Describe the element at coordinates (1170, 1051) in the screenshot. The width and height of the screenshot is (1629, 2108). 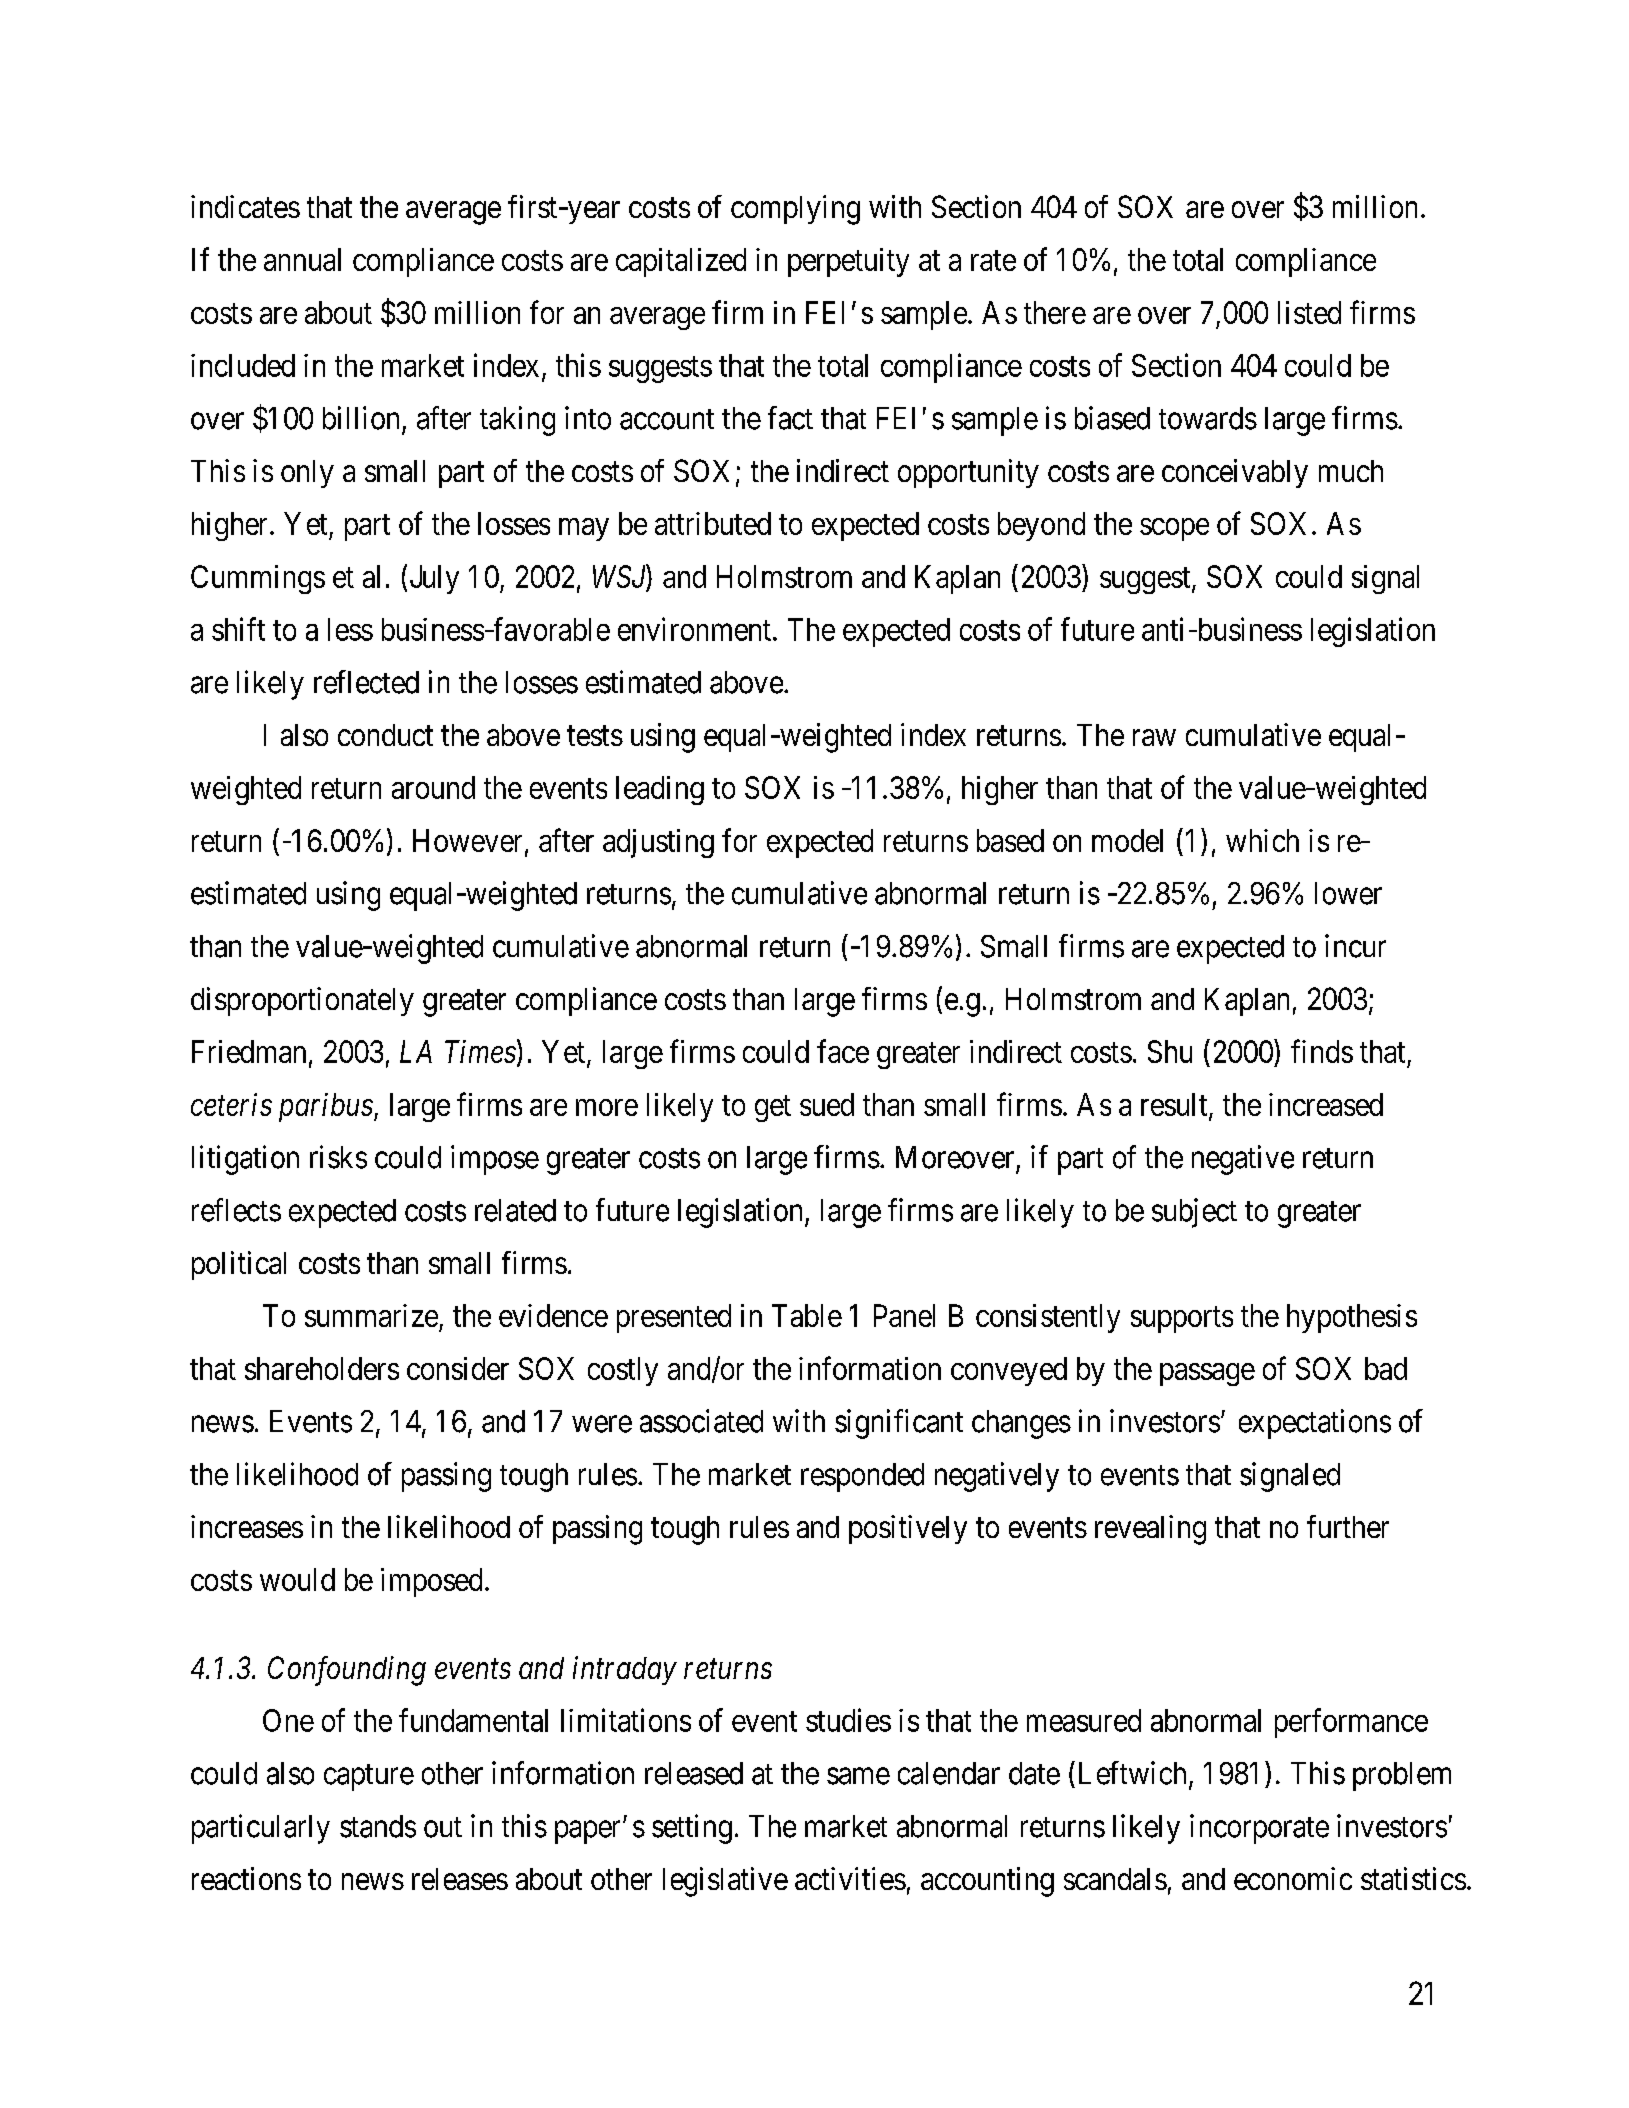
I see `Shu` at that location.
